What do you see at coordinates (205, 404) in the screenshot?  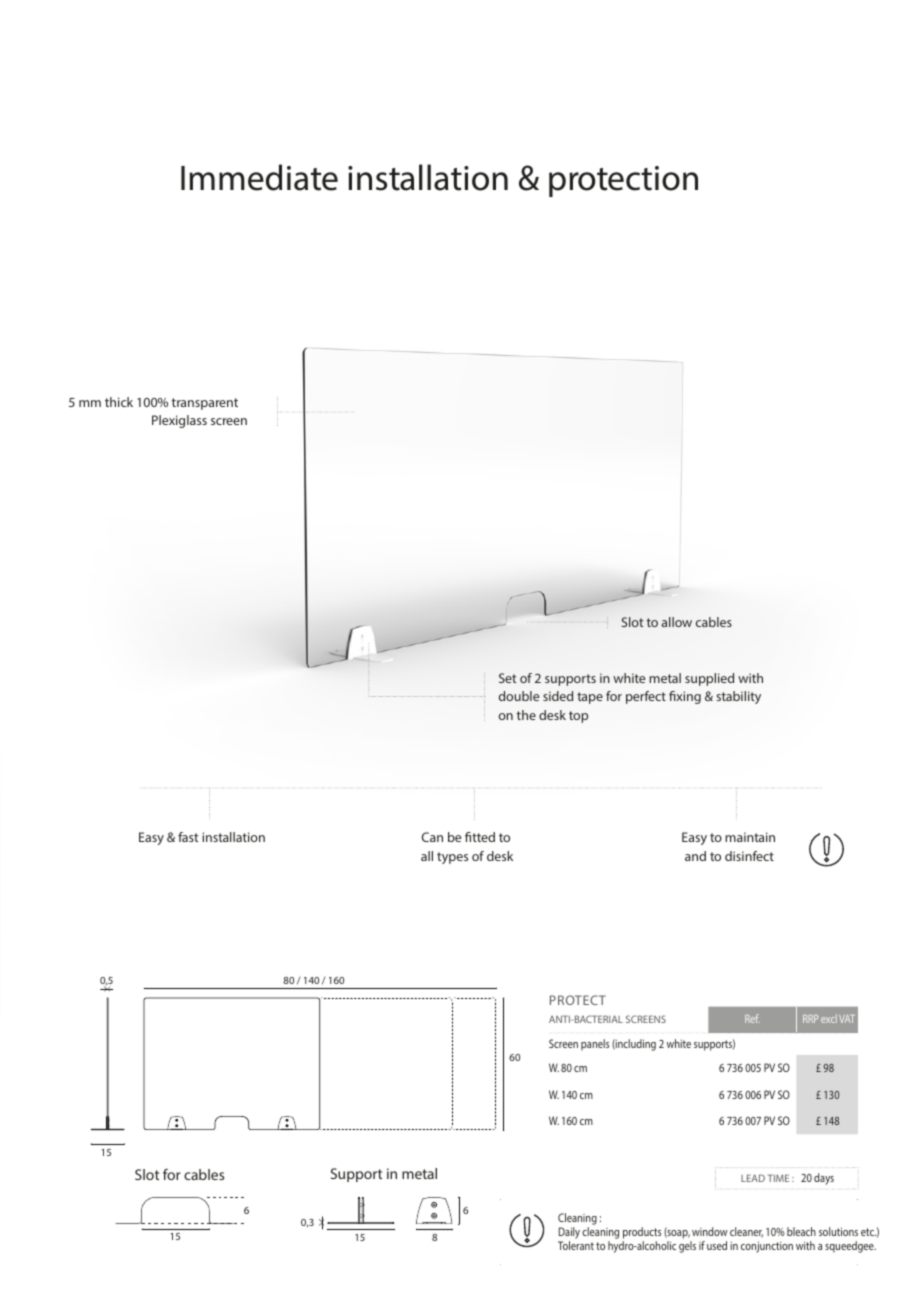 I see `transparent` at bounding box center [205, 404].
